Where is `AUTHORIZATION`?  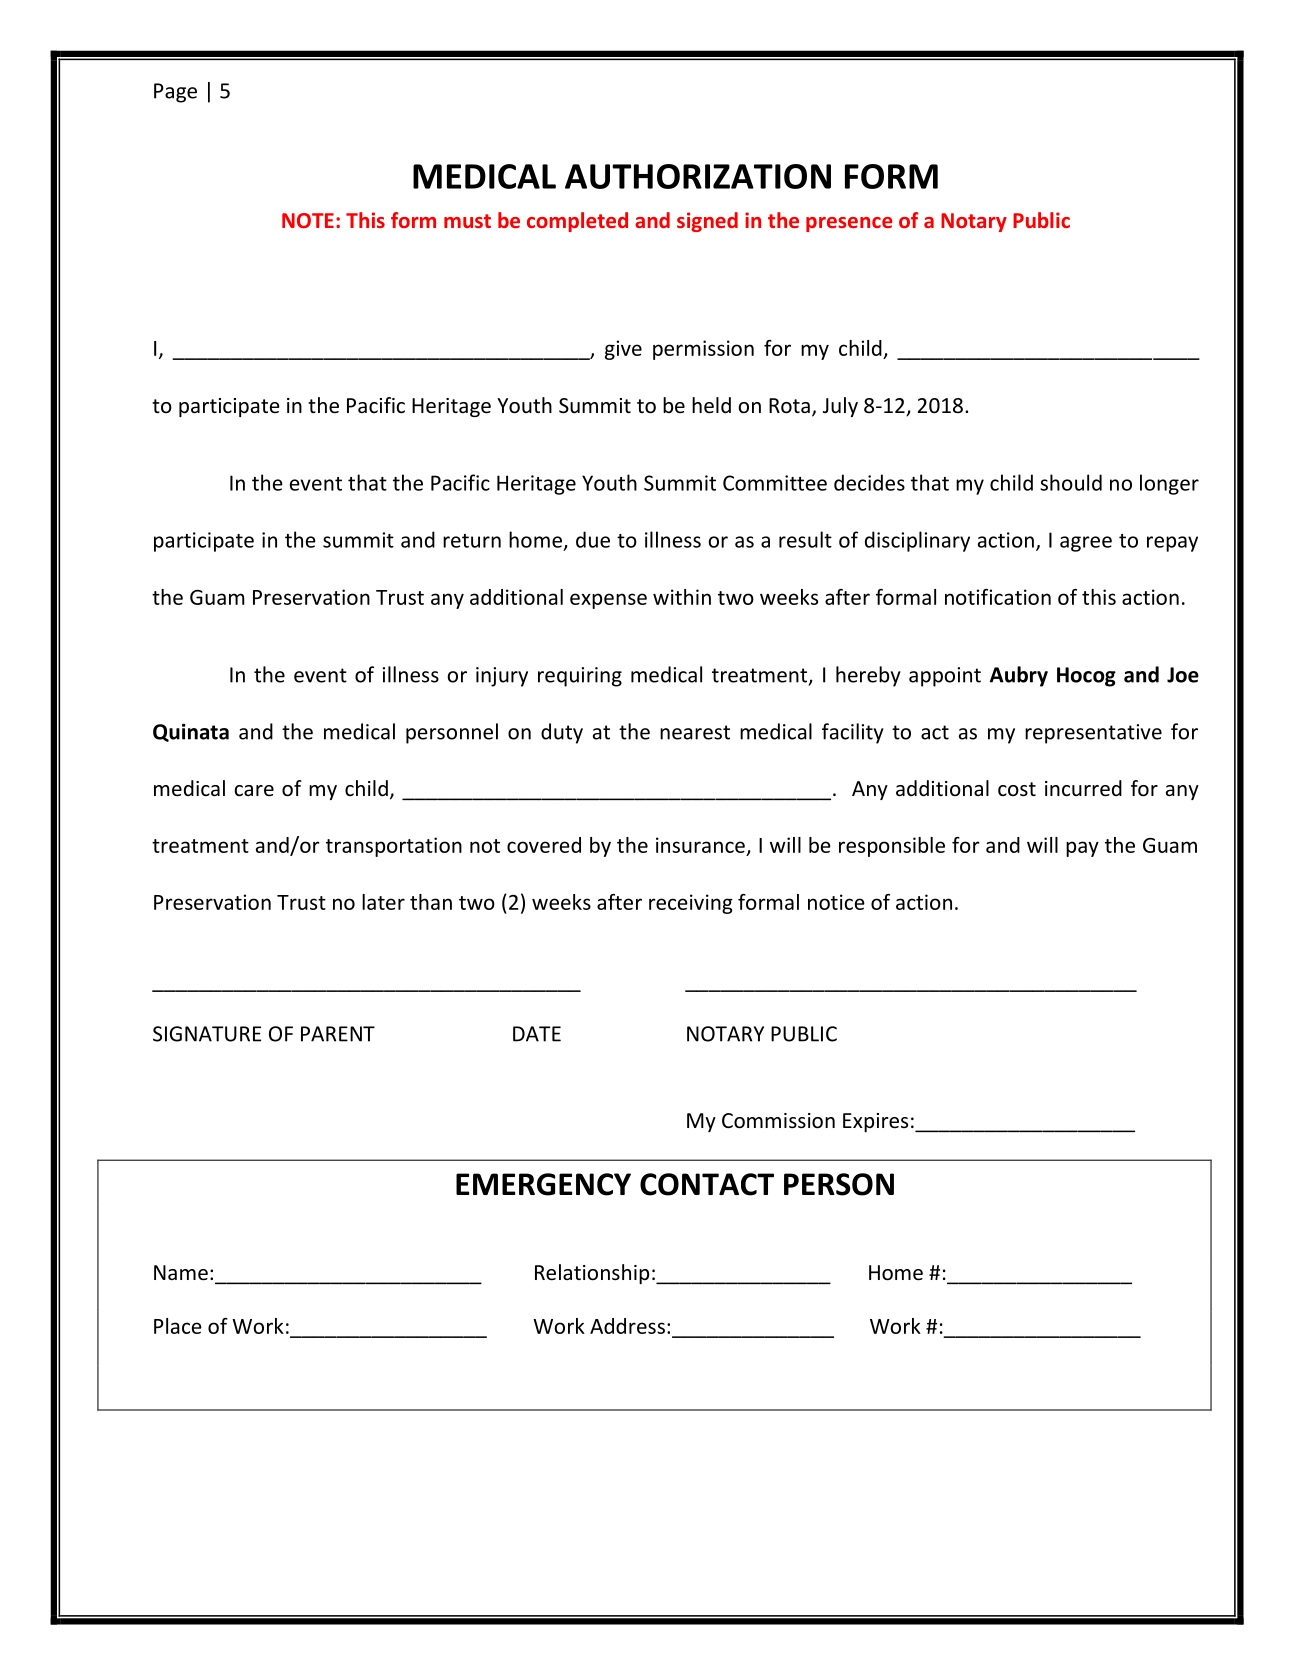
AUTHORIZATION is located at coordinates (698, 176).
